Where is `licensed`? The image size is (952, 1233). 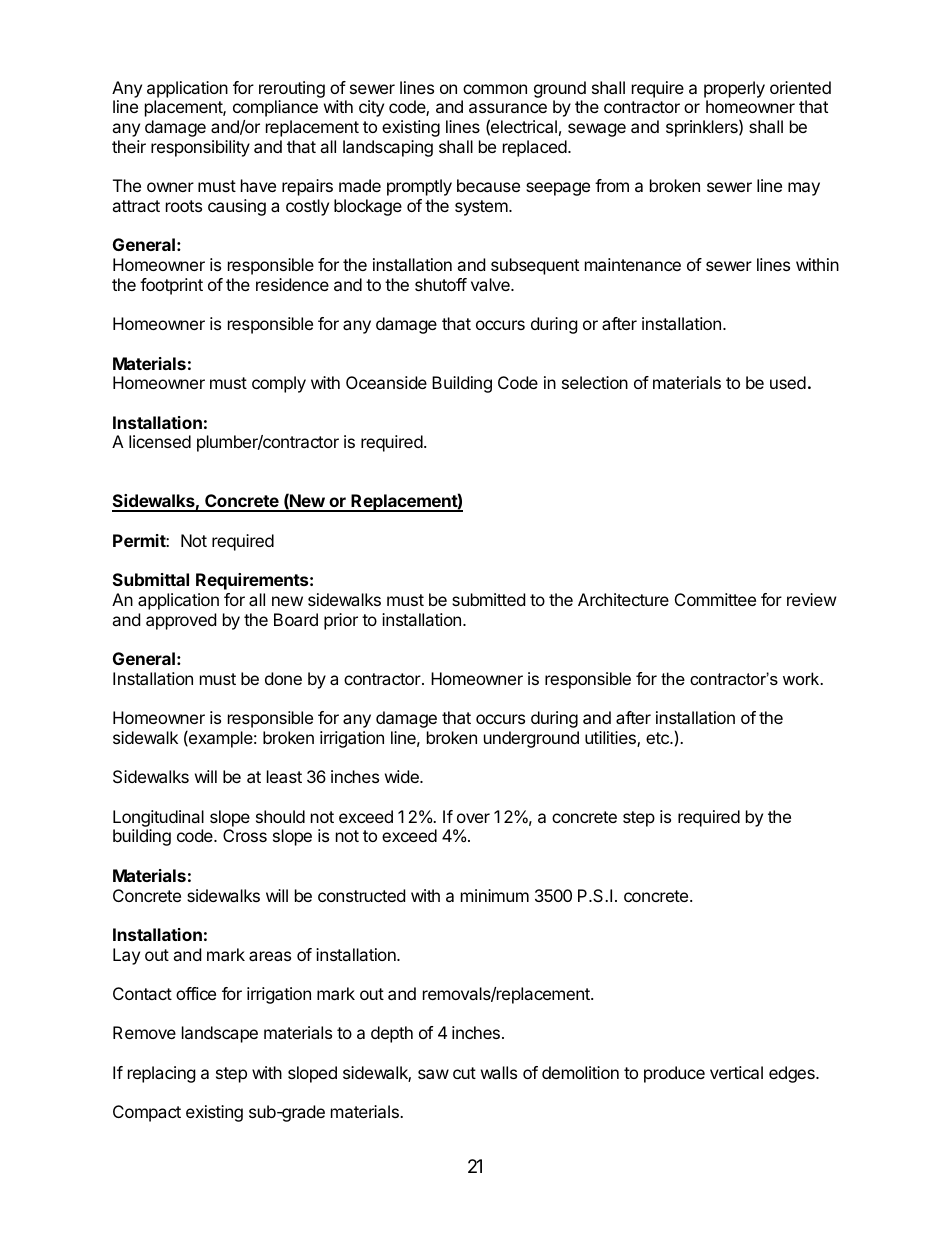 licensed is located at coordinates (160, 441).
